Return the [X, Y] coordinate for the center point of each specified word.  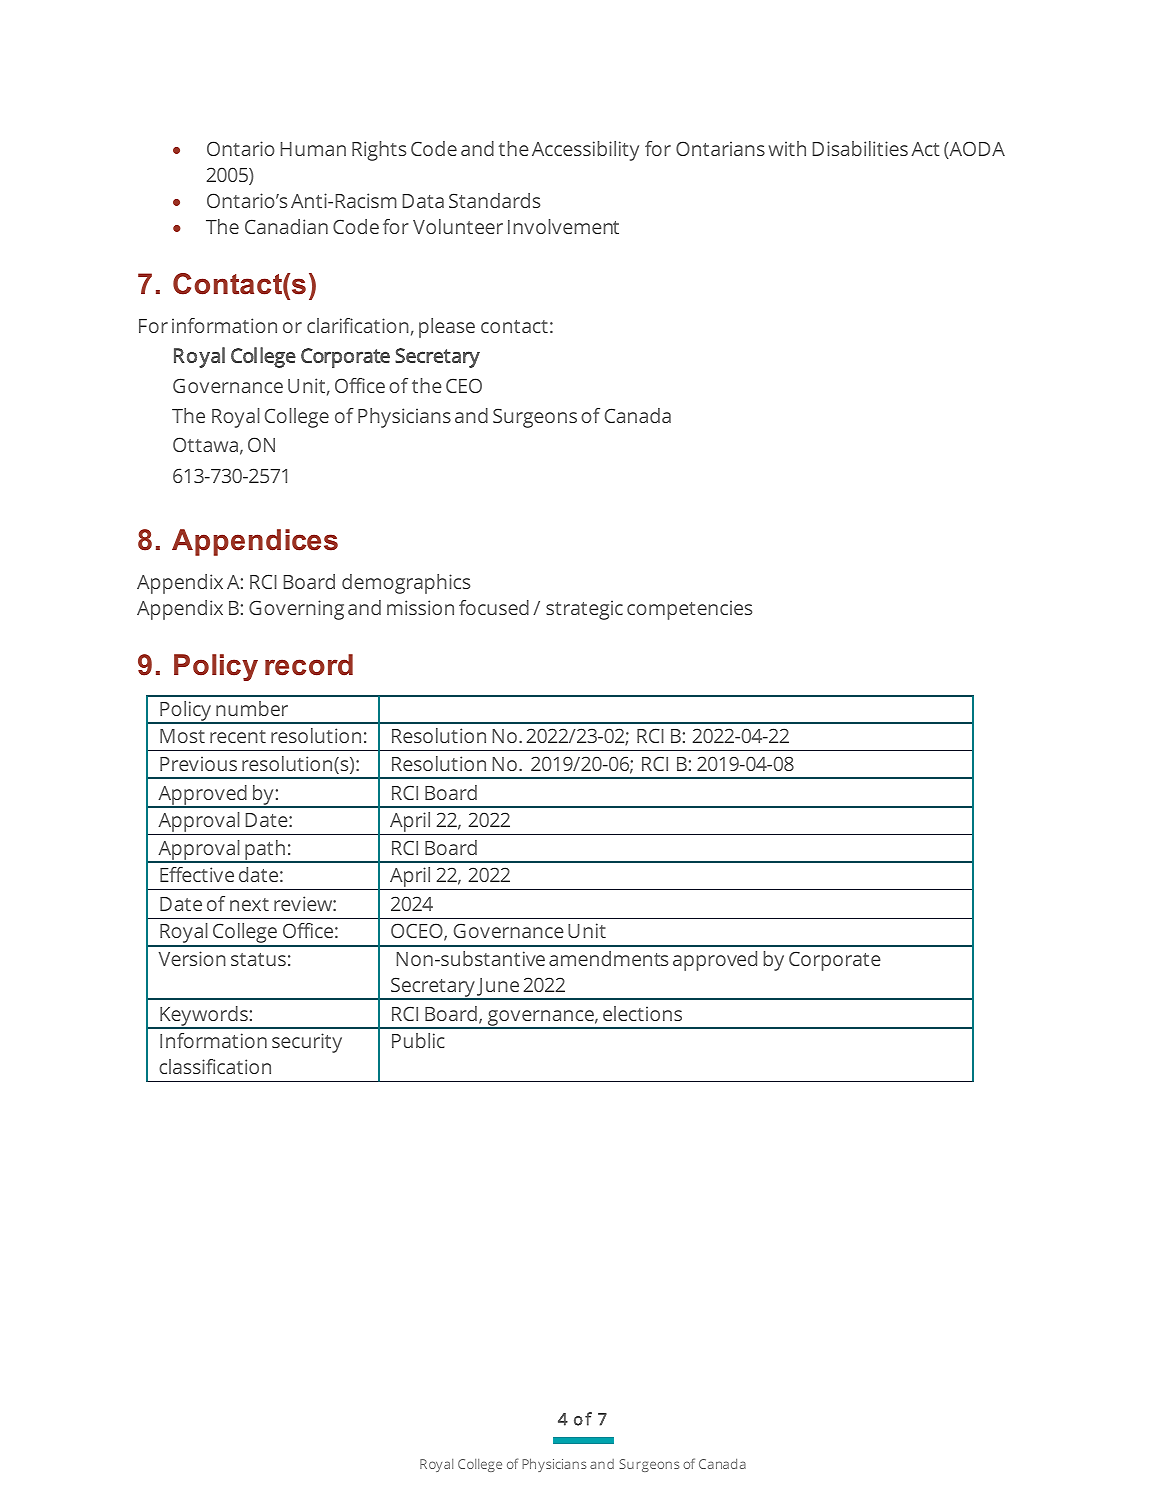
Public [418, 1040]
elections [642, 1013]
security [307, 1043]
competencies [689, 610]
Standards [494, 200]
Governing [296, 610]
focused [494, 607]
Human [313, 149]
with [787, 148]
